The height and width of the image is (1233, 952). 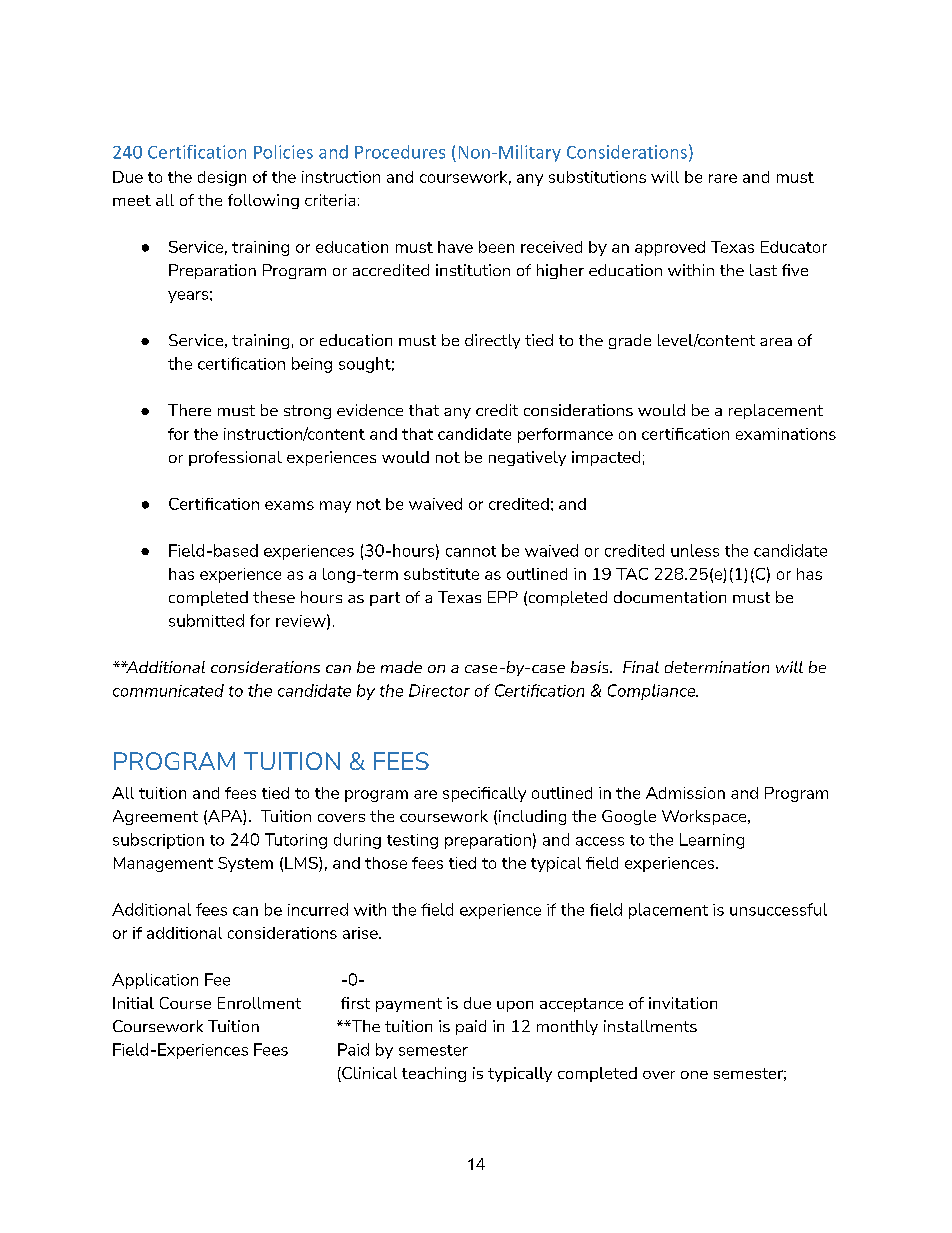 What do you see at coordinates (694, 1075) in the image?
I see `one` at bounding box center [694, 1075].
